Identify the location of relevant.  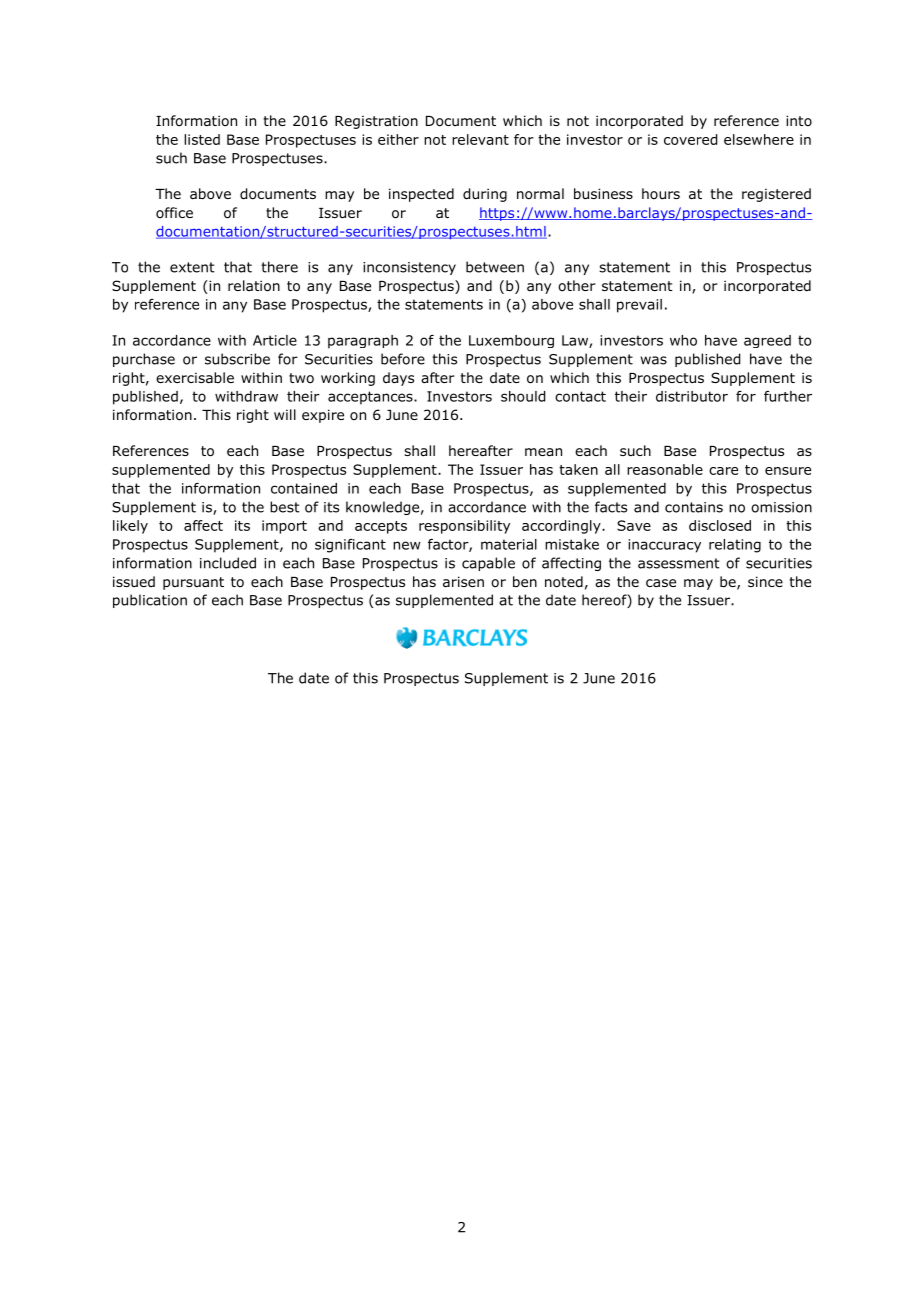
(480, 139).
